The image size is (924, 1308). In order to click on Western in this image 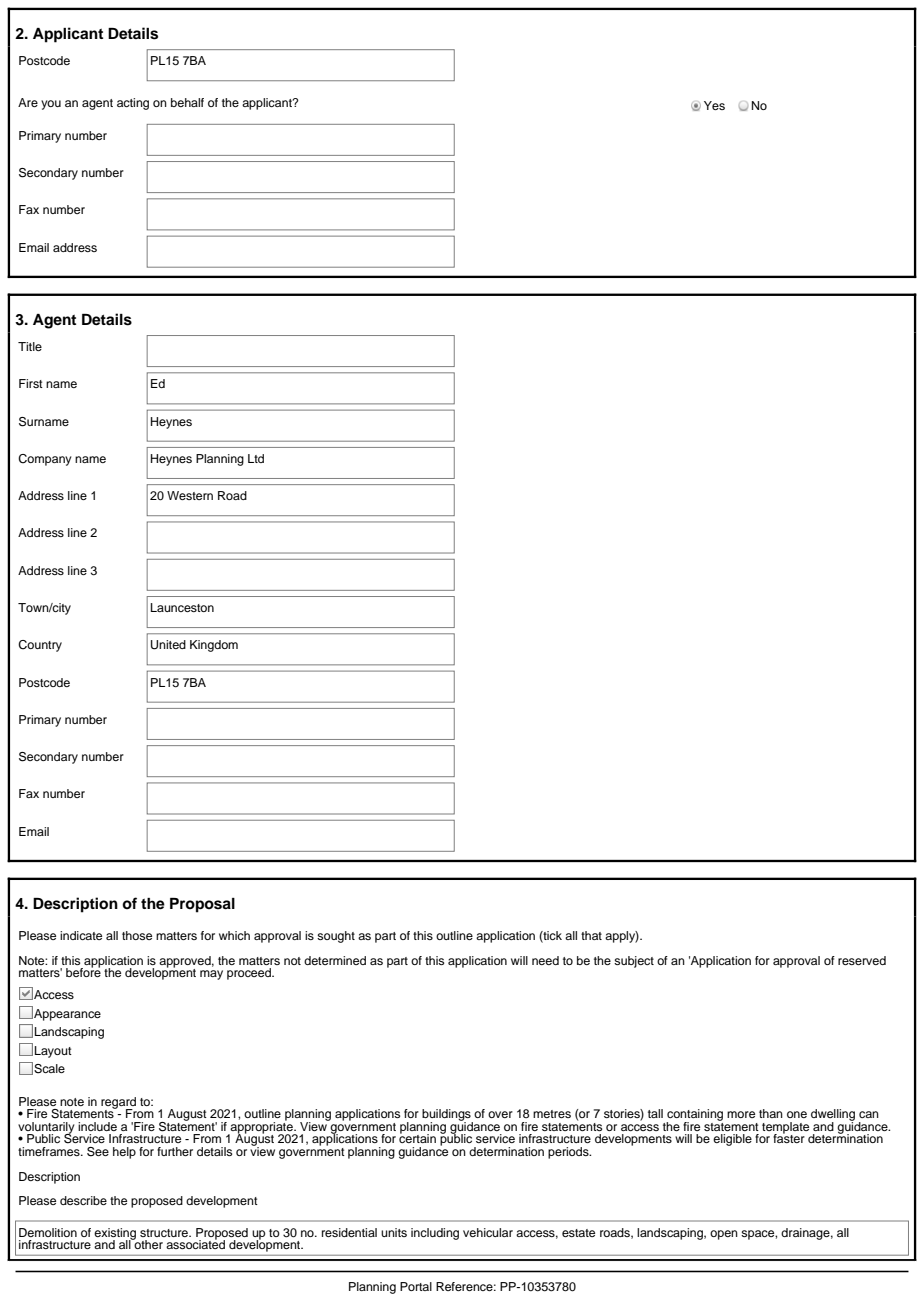, I will do `click(190, 495)`.
